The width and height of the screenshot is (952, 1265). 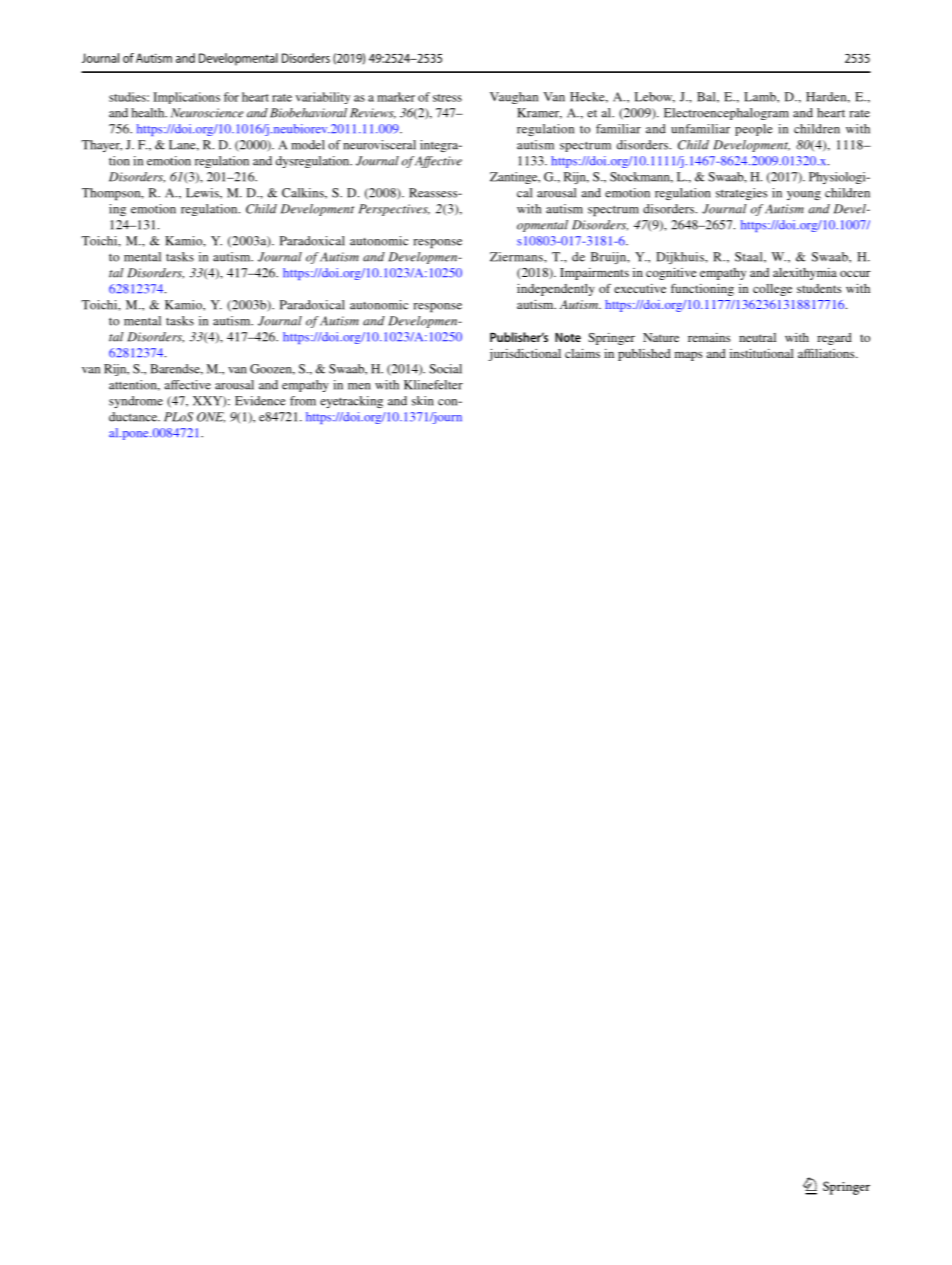 What do you see at coordinates (394, 210) in the screenshot?
I see `Perspectives` at bounding box center [394, 210].
